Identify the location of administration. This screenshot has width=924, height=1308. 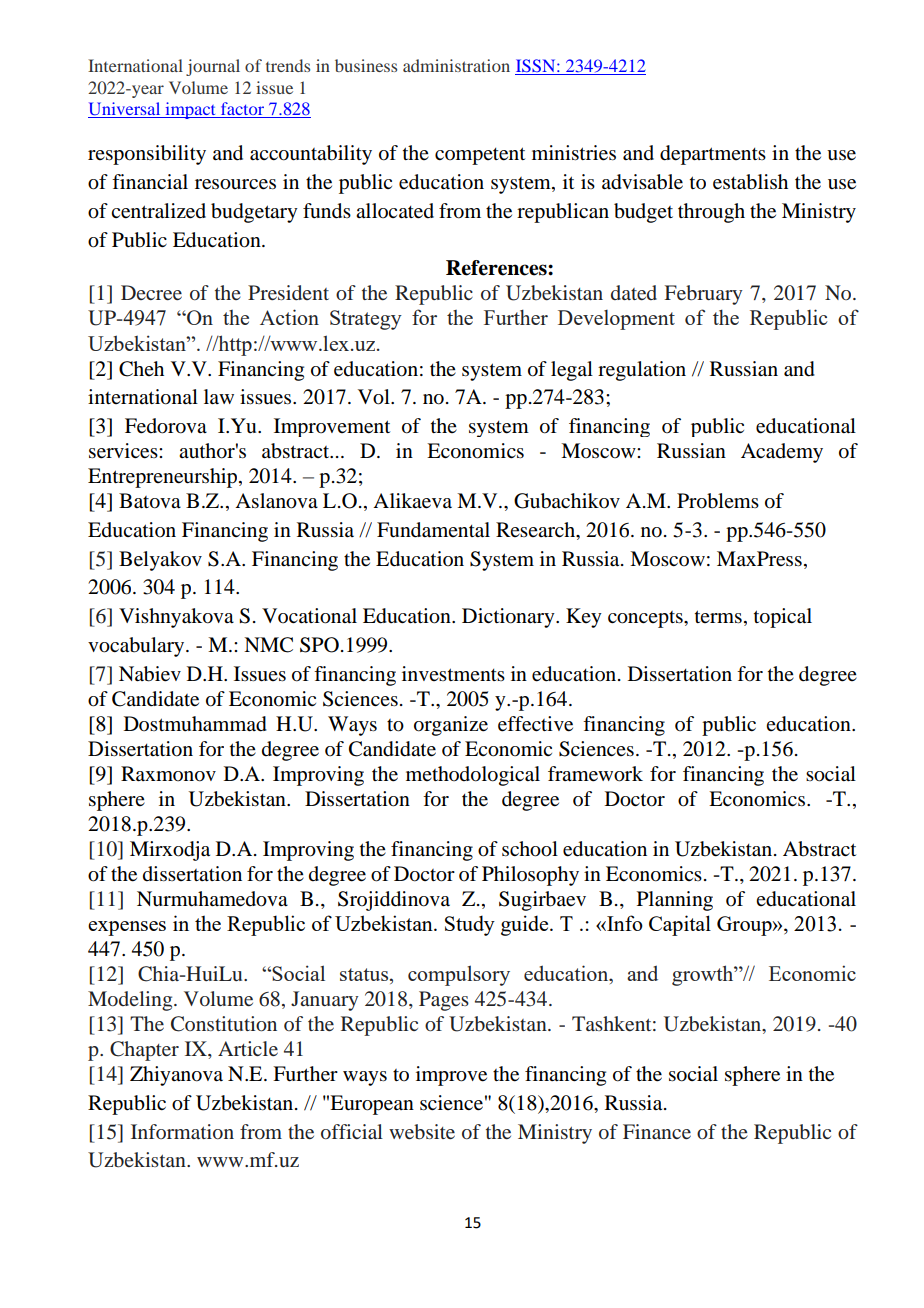
(456, 65).
